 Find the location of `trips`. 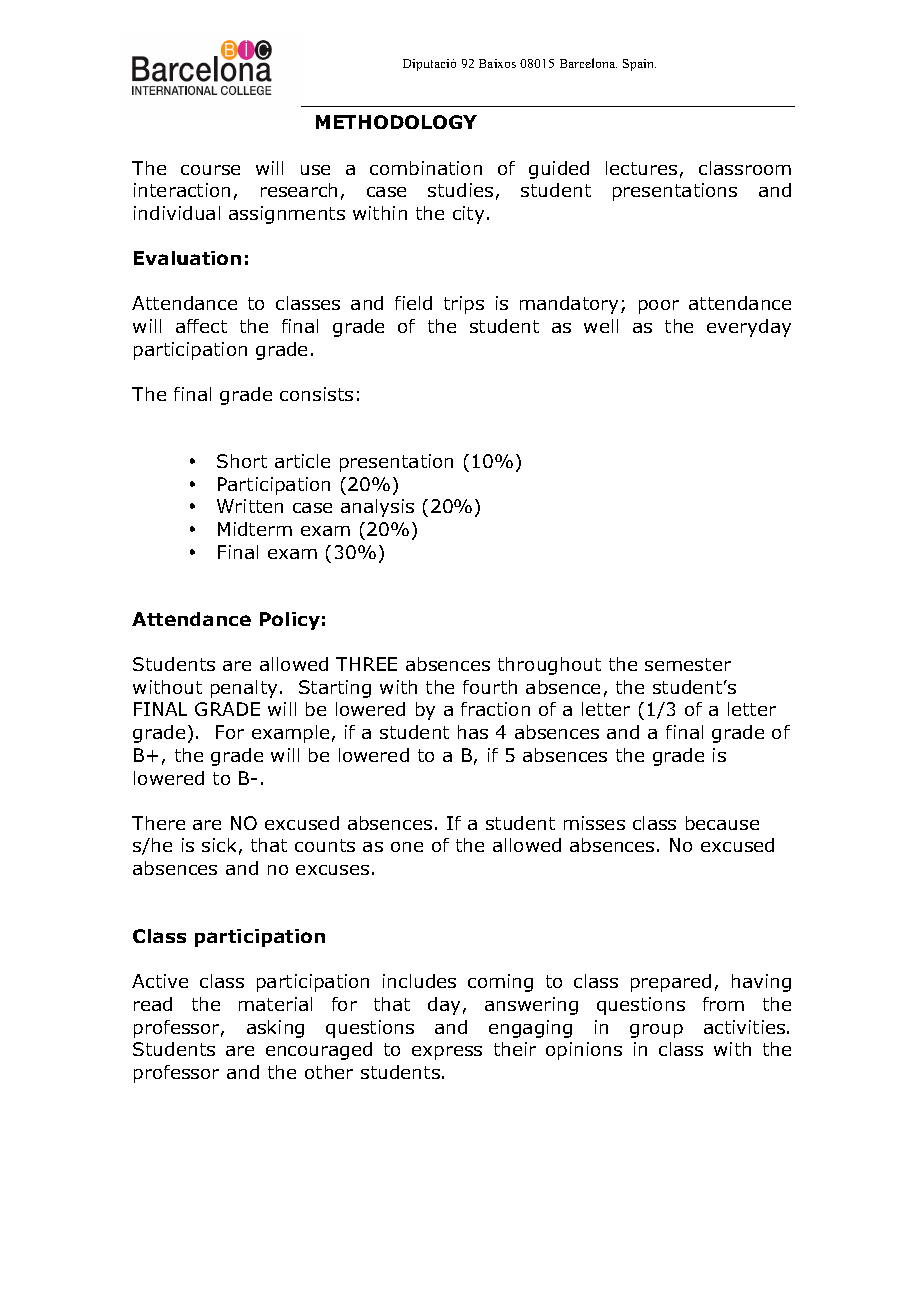

trips is located at coordinates (464, 305).
